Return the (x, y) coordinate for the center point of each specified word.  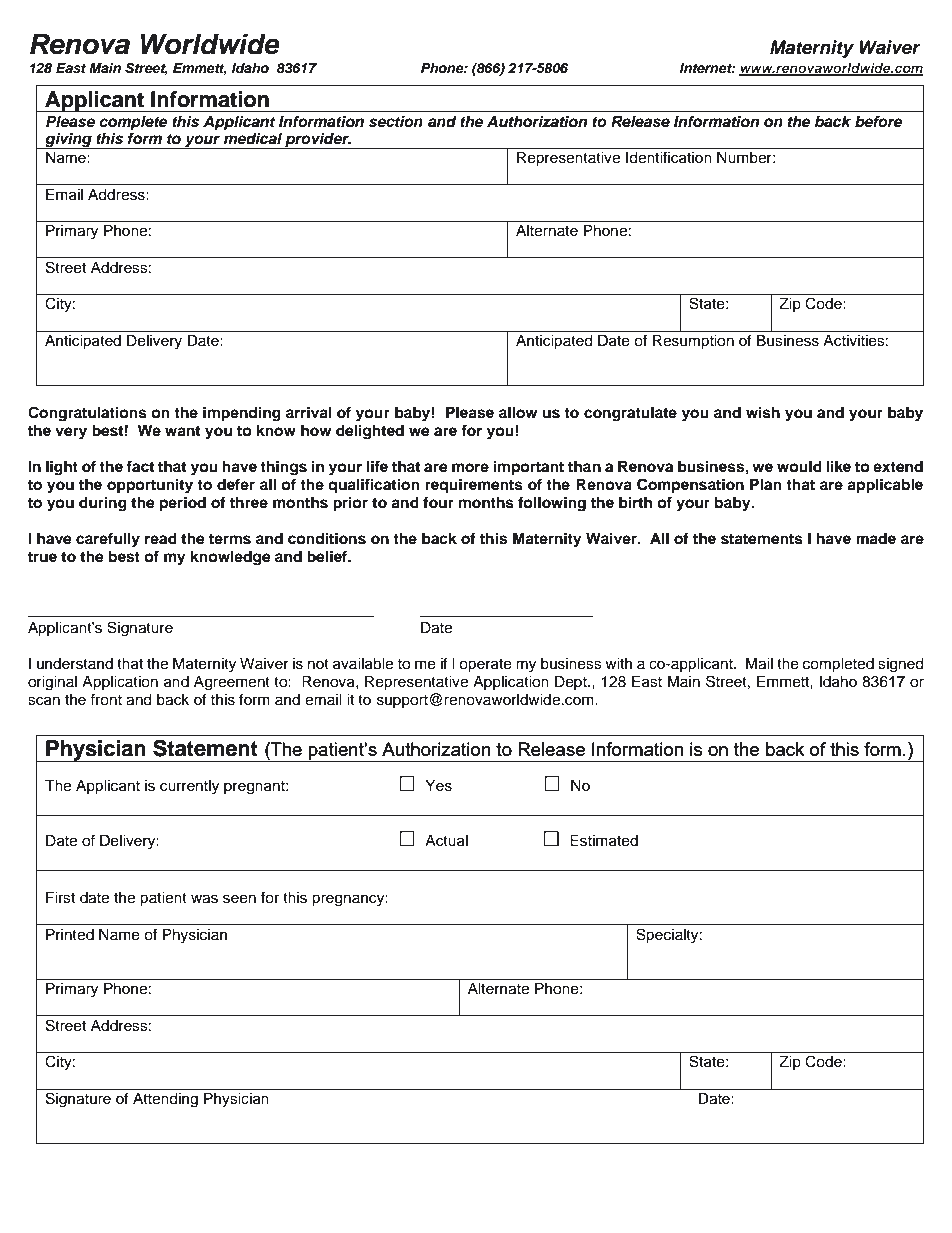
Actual (446, 841)
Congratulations (87, 414)
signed (900, 665)
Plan (766, 484)
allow (518, 413)
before (879, 121)
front (106, 699)
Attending (165, 1100)
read (161, 538)
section (396, 121)
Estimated (604, 841)
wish (763, 412)
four (438, 502)
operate (485, 666)
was (204, 899)
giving (68, 140)
